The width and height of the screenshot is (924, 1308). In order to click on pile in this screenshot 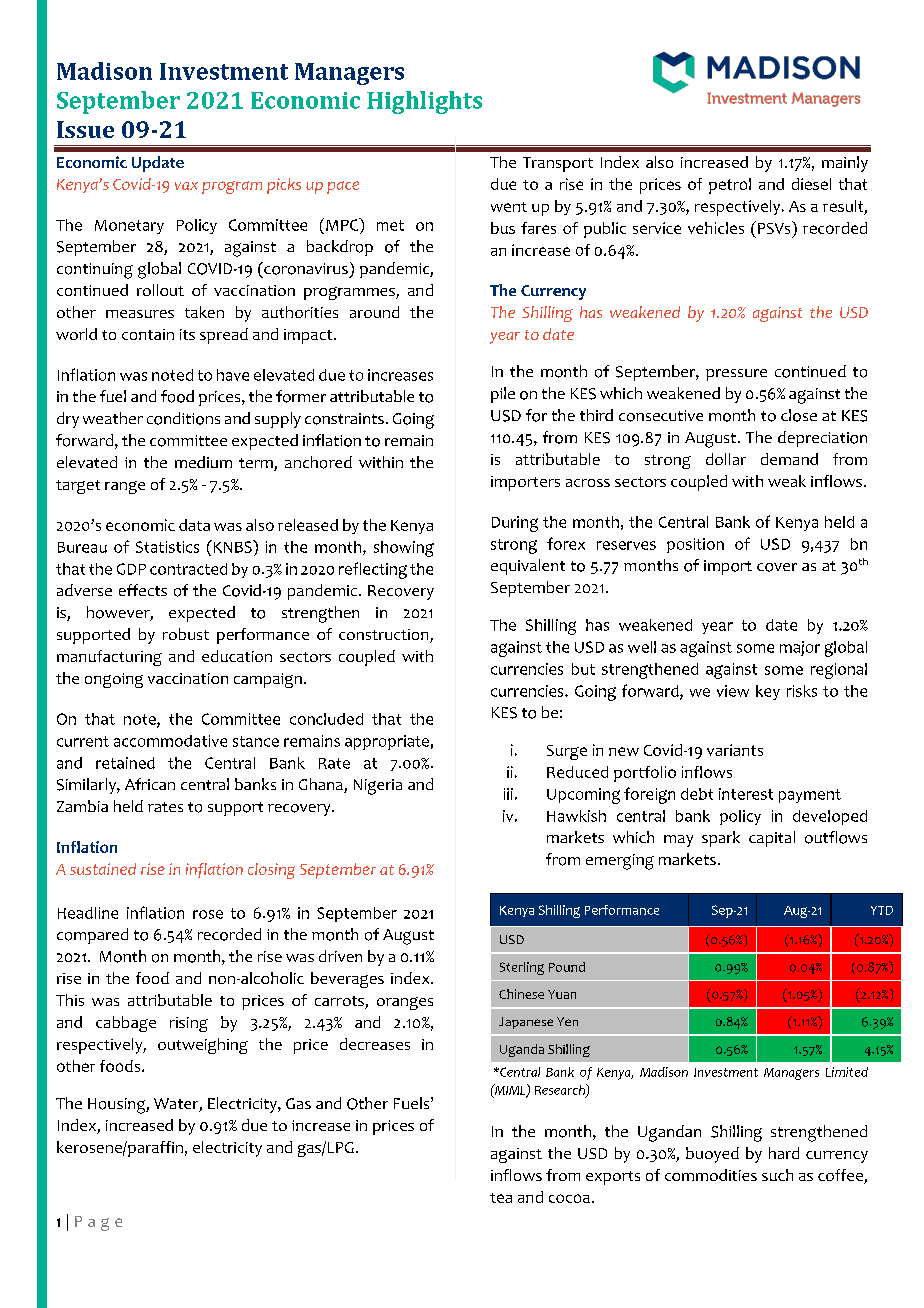, I will do `click(503, 395)`.
